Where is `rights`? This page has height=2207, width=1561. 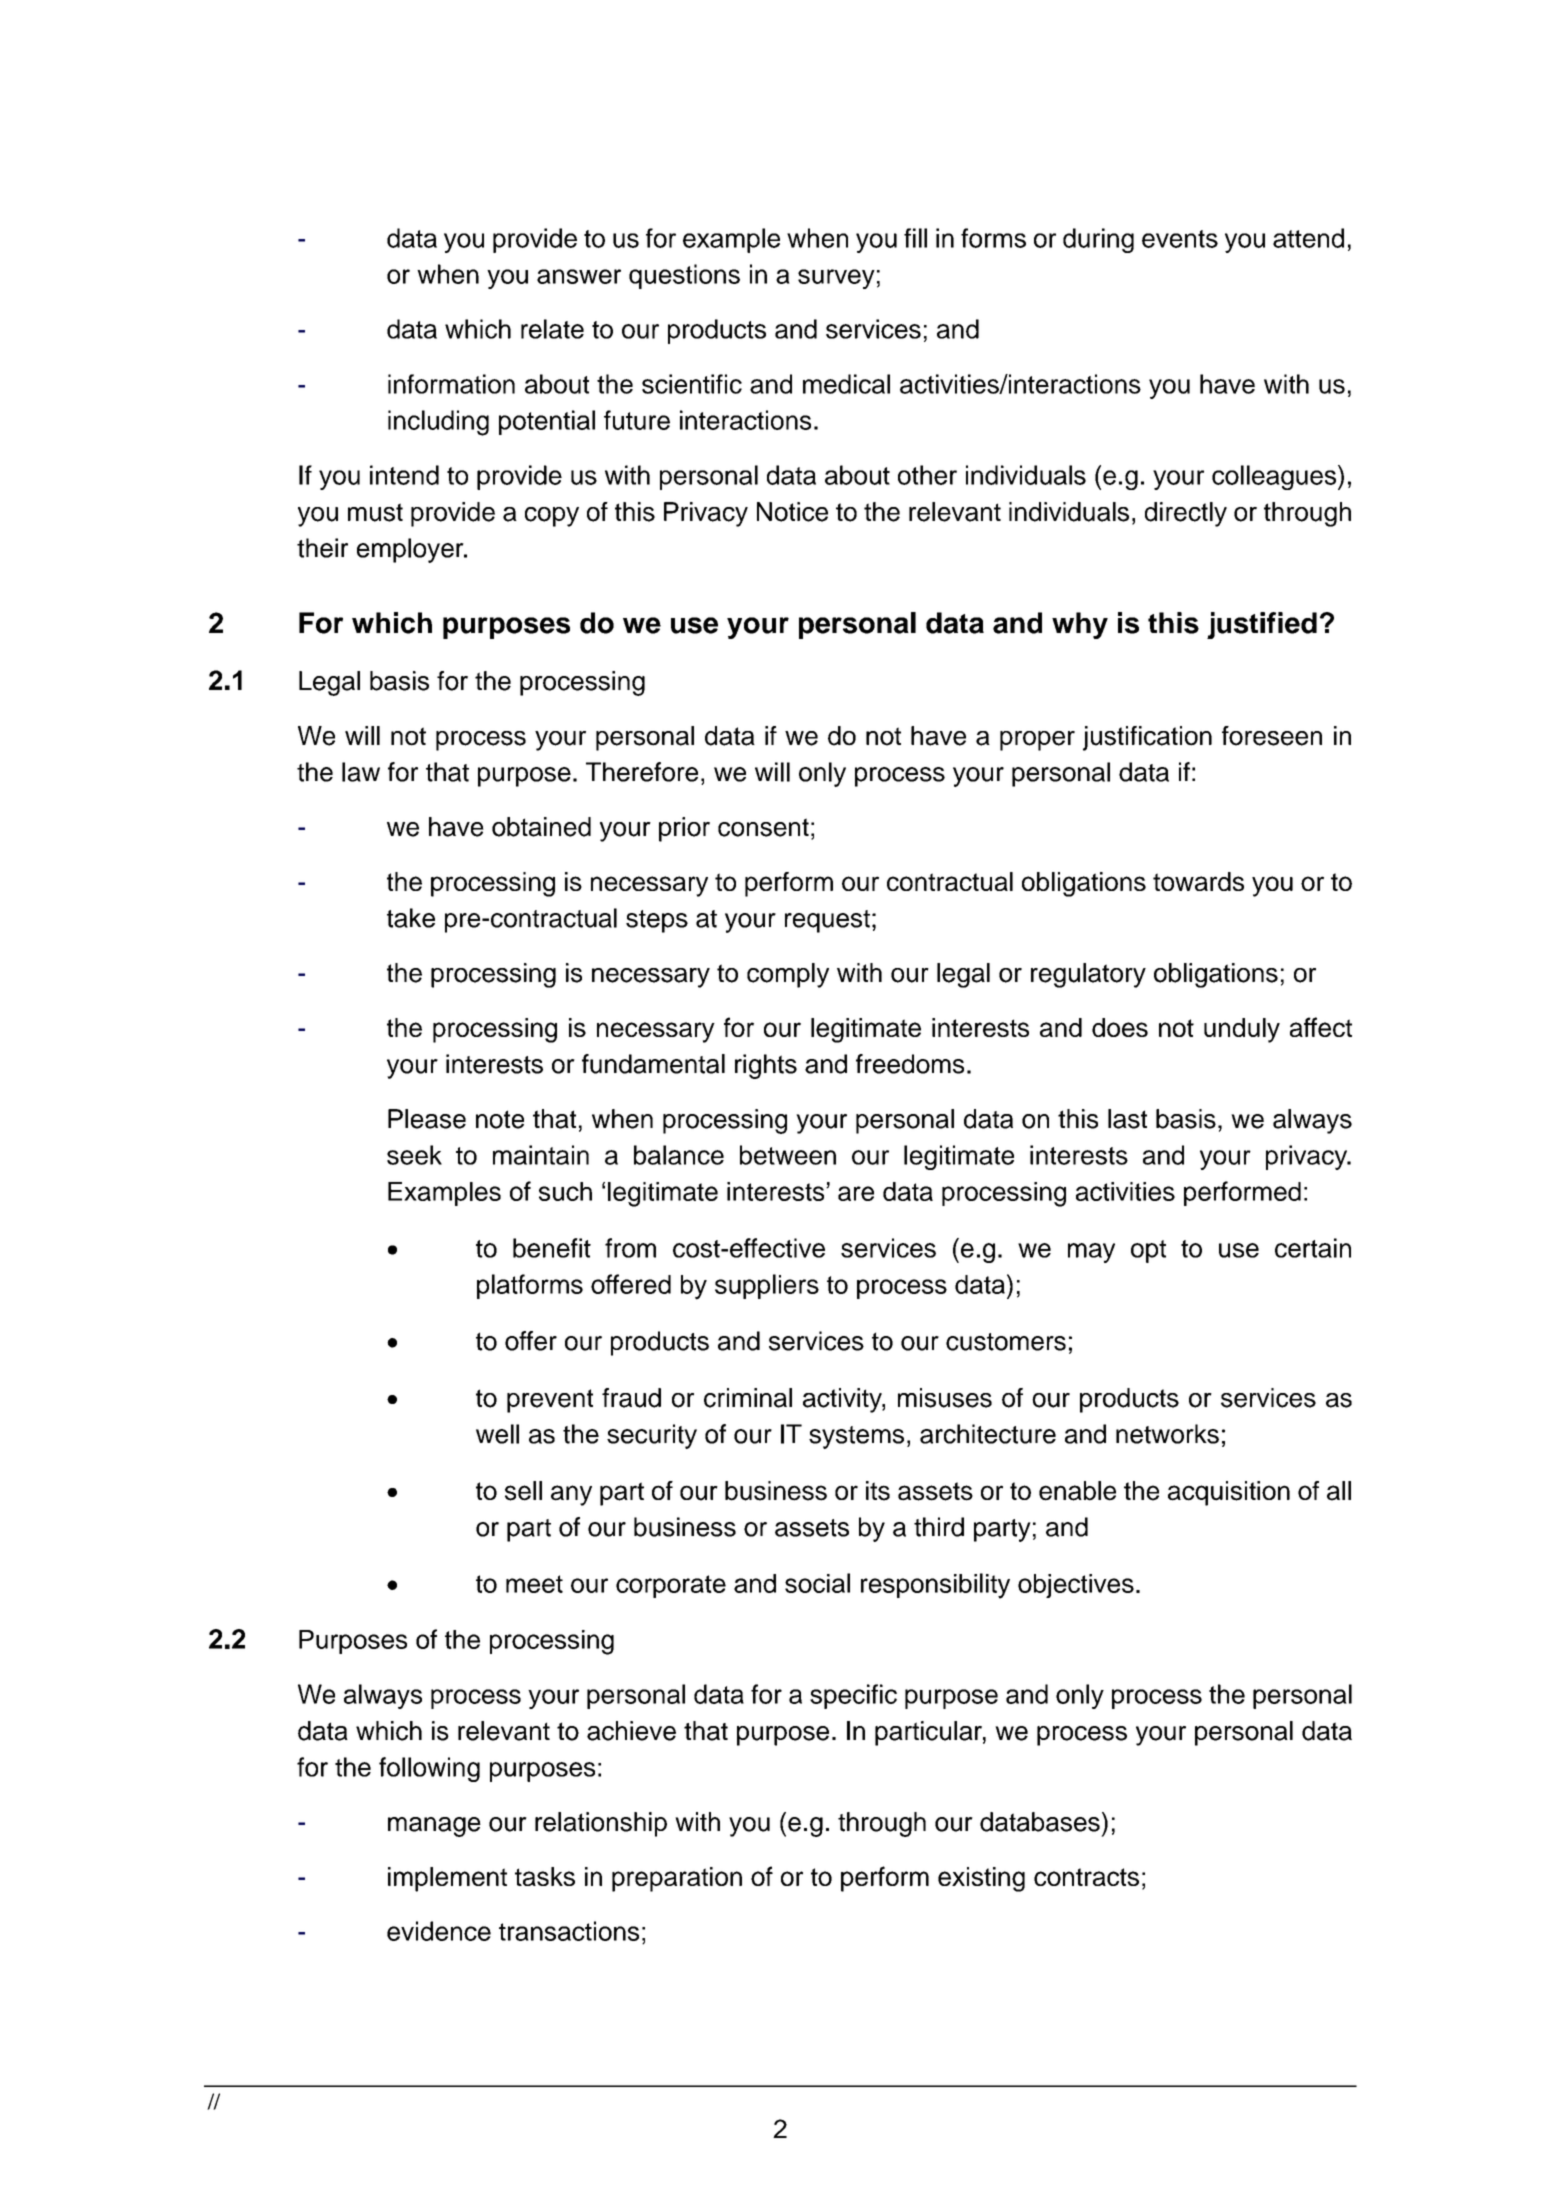
rights is located at coordinates (766, 1066).
